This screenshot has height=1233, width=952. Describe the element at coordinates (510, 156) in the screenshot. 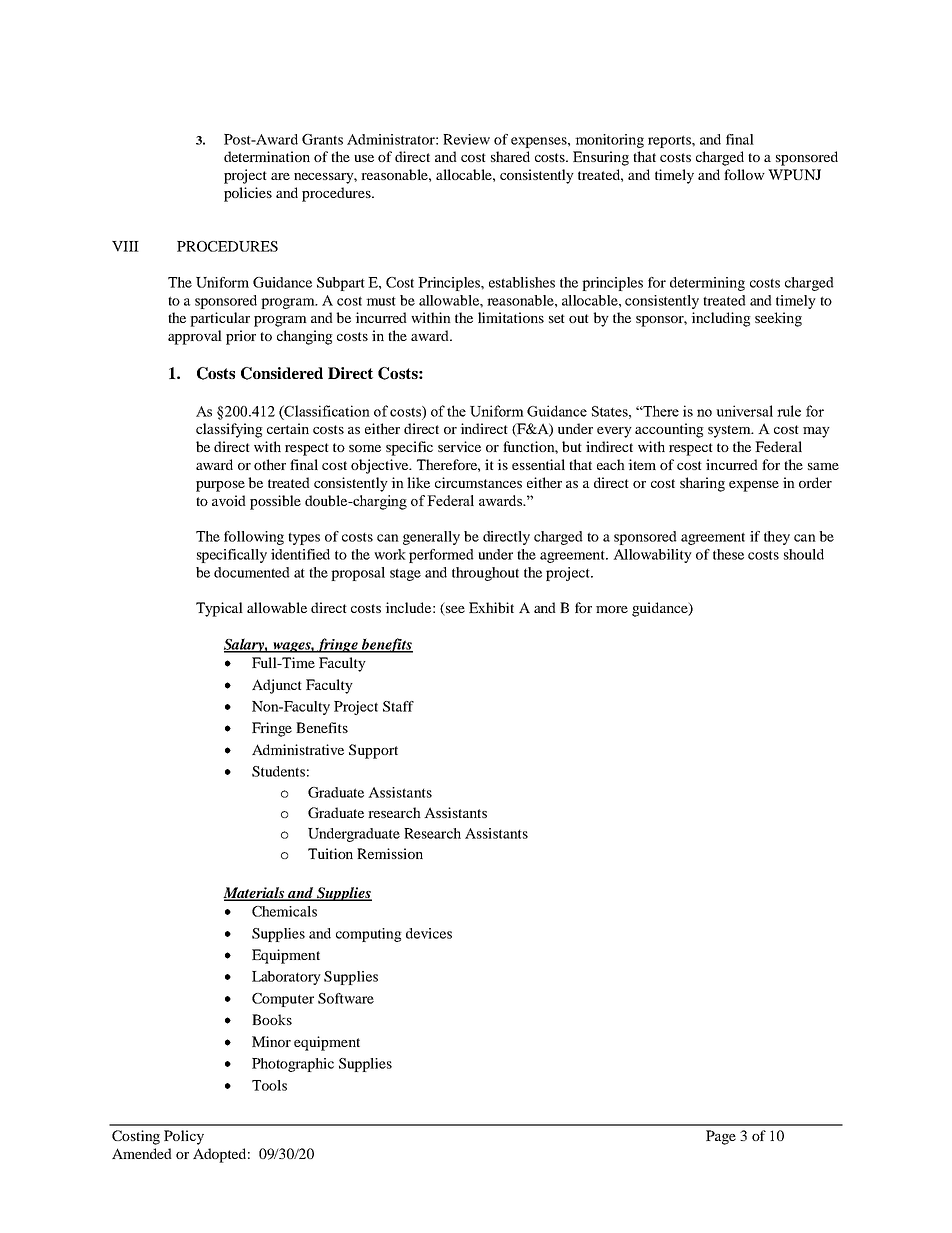

I see `shared` at that location.
